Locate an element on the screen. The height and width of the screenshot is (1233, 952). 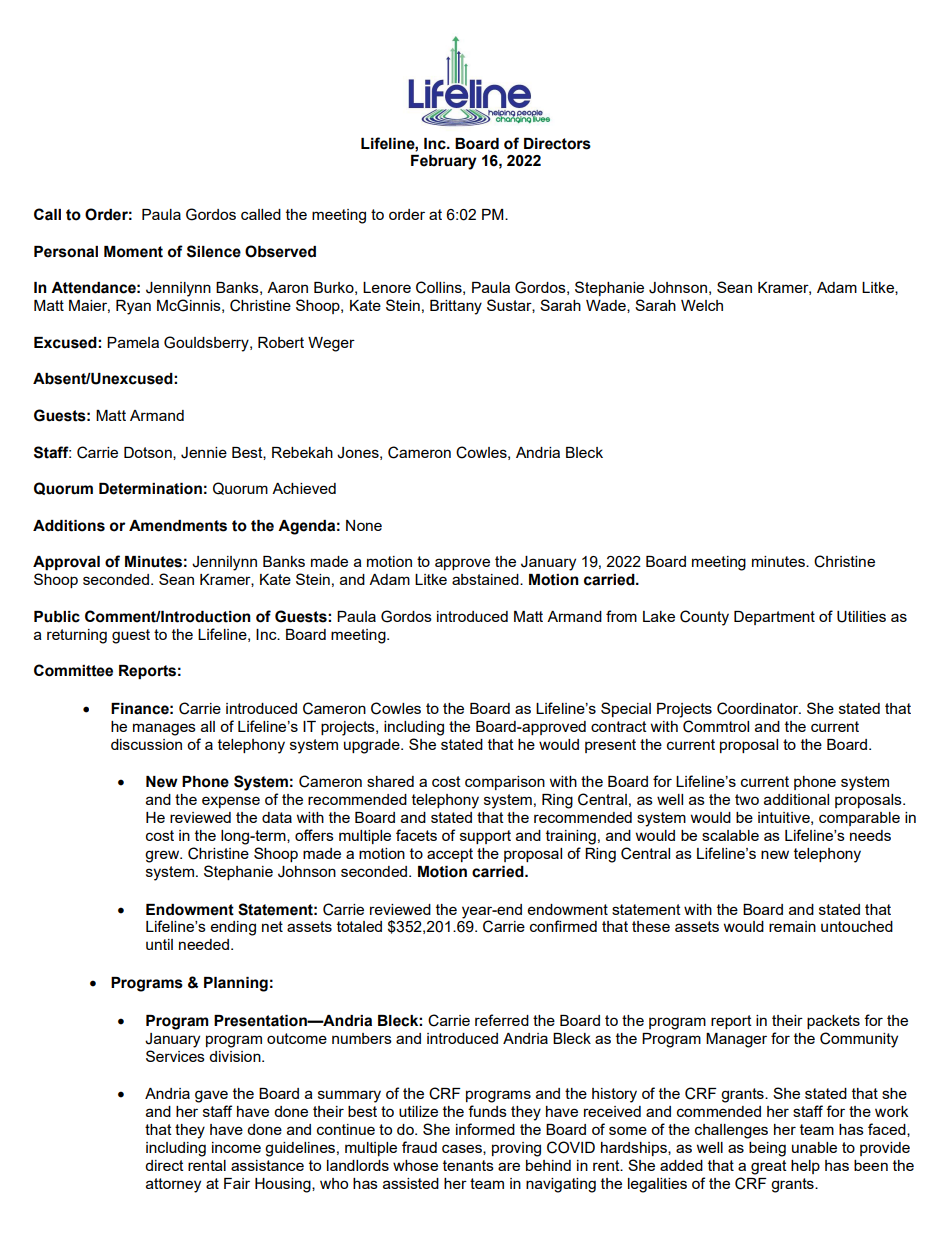
additional is located at coordinates (796, 799).
